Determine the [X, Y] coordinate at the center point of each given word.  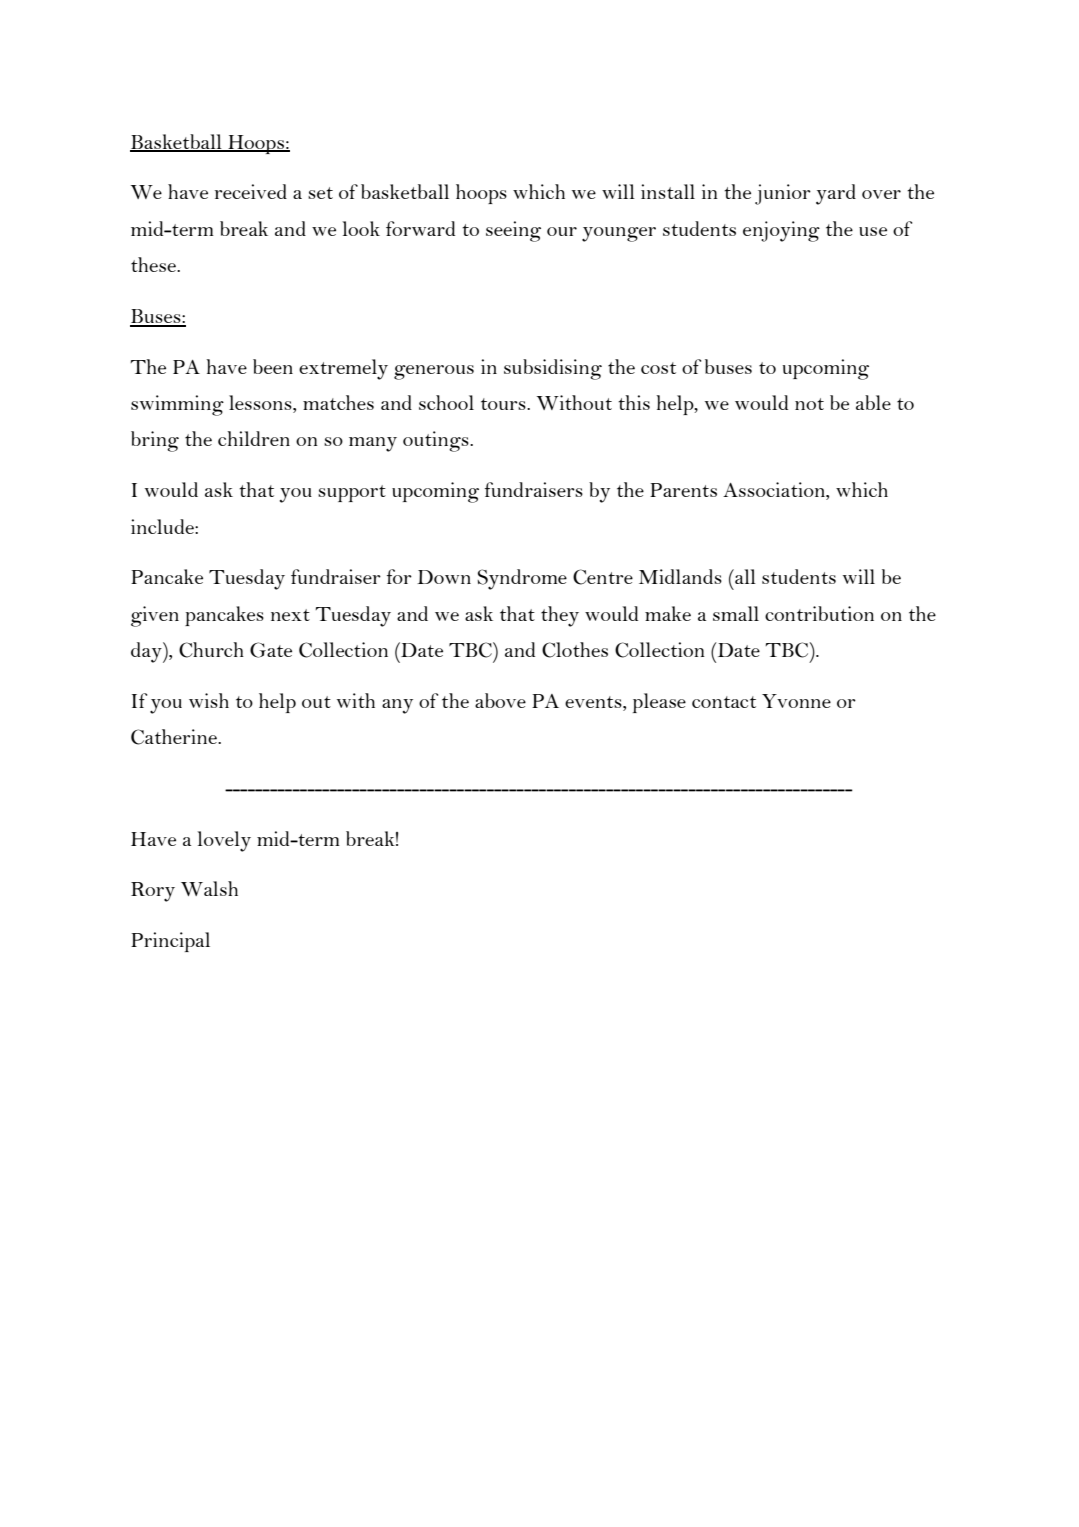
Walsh [209, 888]
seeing [513, 231]
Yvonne [796, 701]
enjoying [781, 231]
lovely [224, 841]
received [251, 191]
